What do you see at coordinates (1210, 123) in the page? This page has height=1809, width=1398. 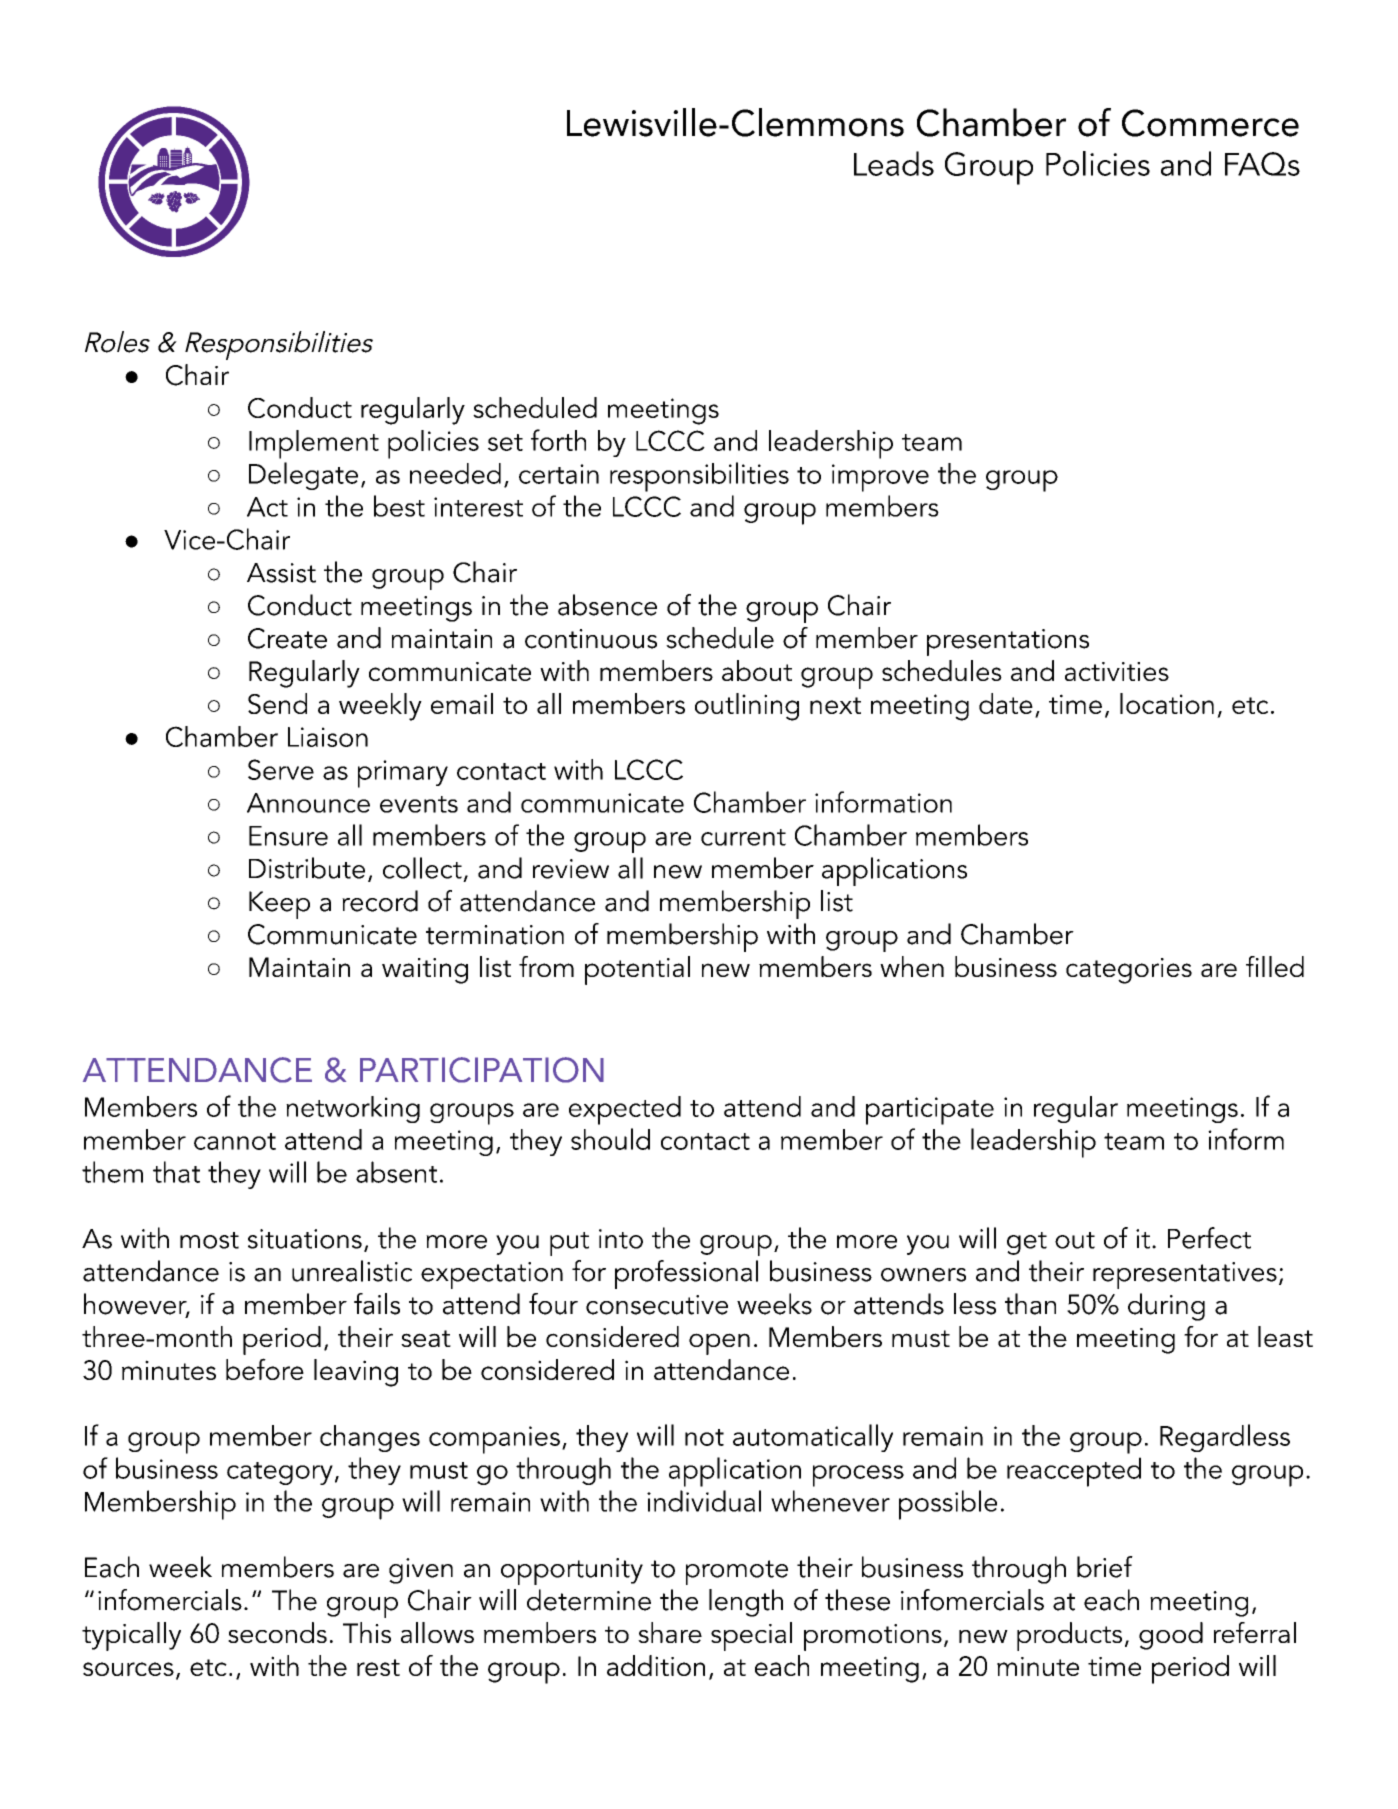 I see `Commerce` at bounding box center [1210, 123].
